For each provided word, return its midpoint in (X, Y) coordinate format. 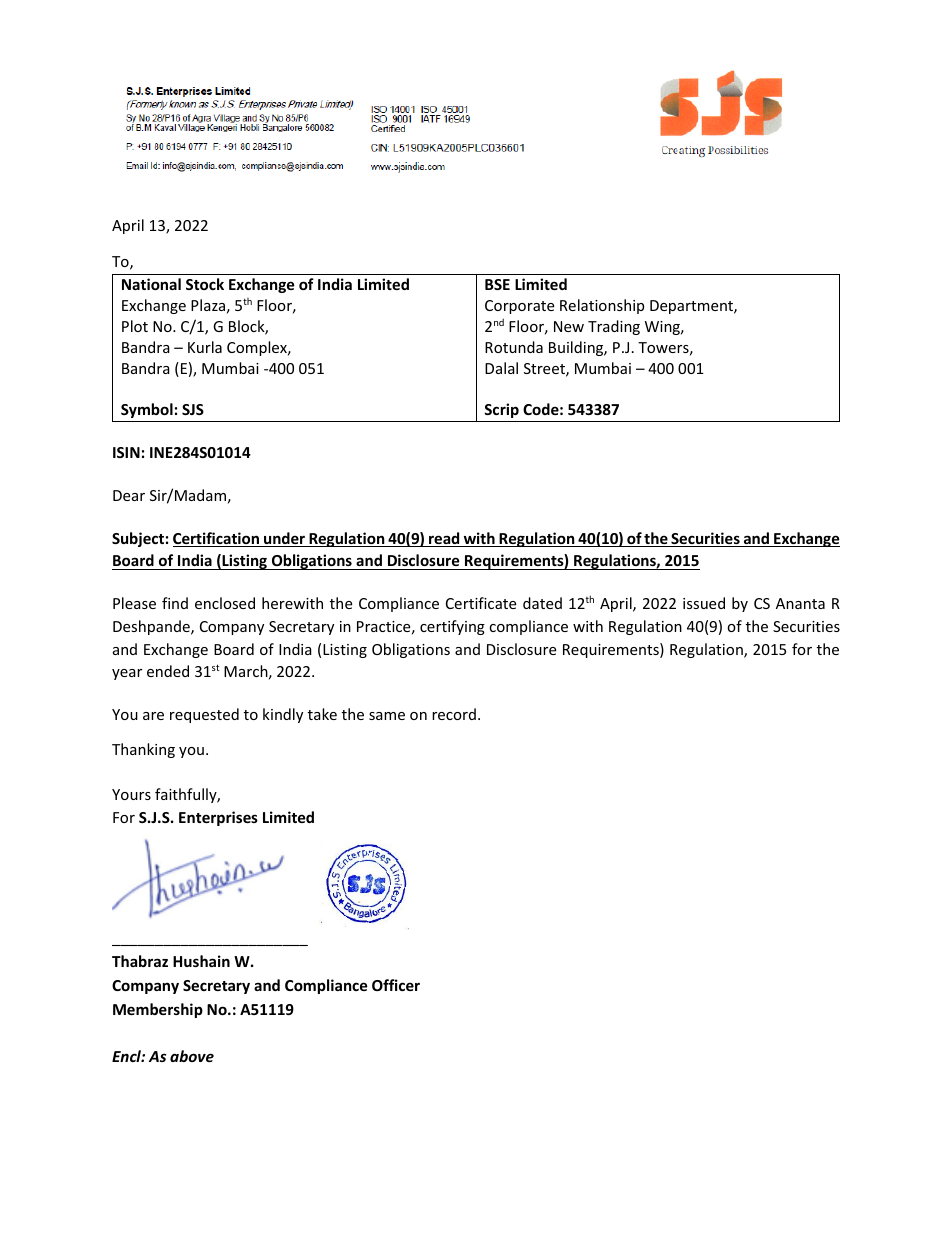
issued (704, 603)
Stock (205, 284)
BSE (497, 284)
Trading (614, 327)
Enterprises (218, 818)
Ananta (800, 603)
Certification (217, 539)
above (192, 1056)
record (454, 714)
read (444, 539)
